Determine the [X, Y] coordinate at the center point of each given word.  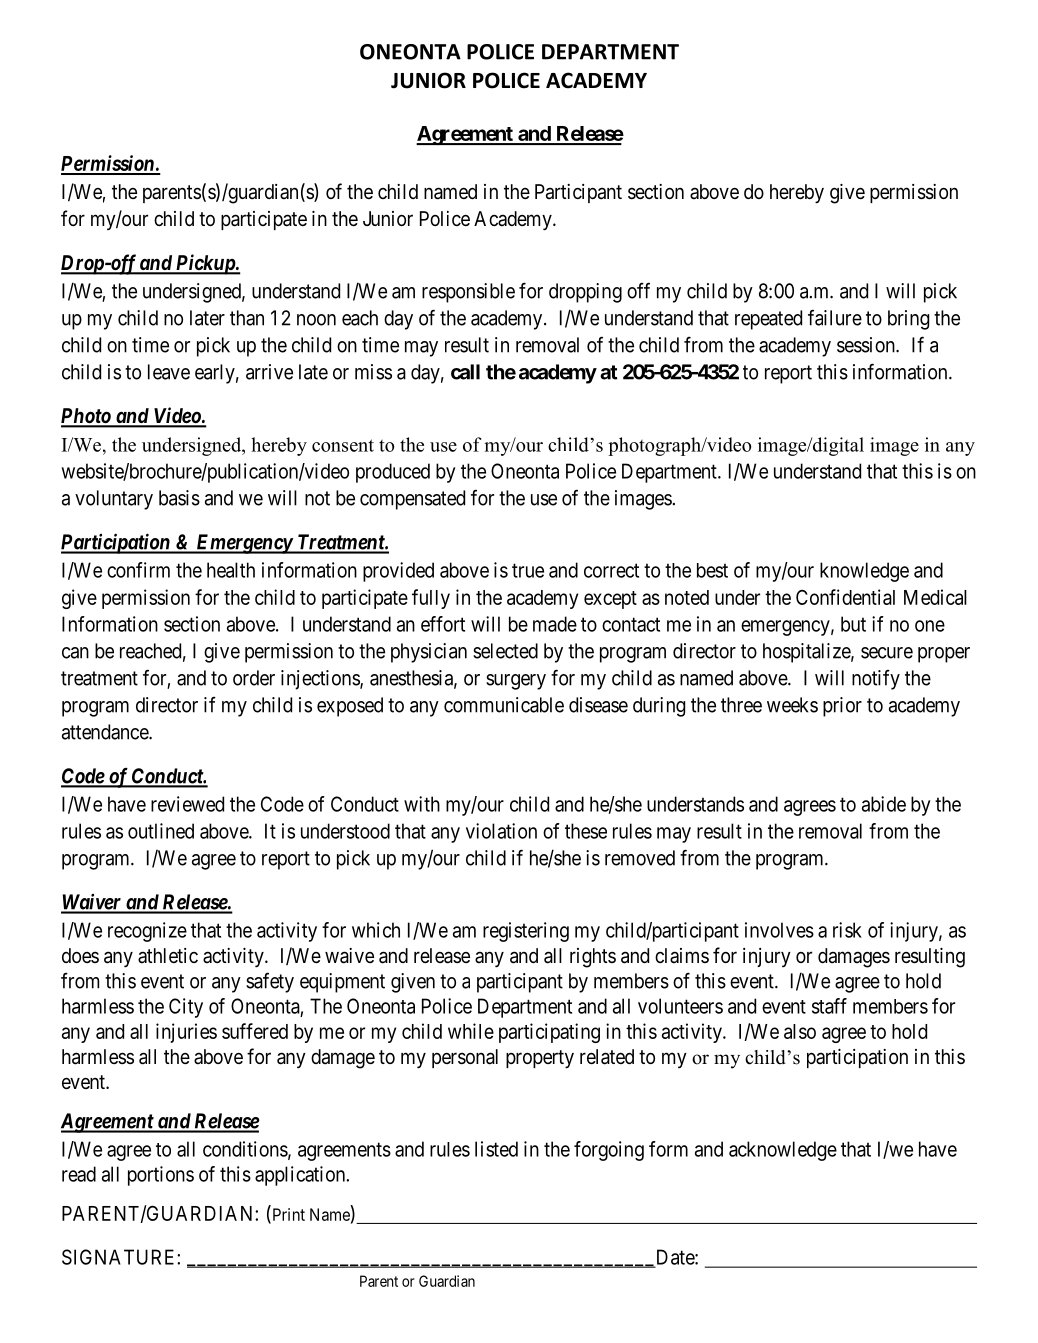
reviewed [187, 804]
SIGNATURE [120, 1257]
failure [835, 317]
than [247, 318]
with [422, 804]
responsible [468, 293]
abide [884, 804]
